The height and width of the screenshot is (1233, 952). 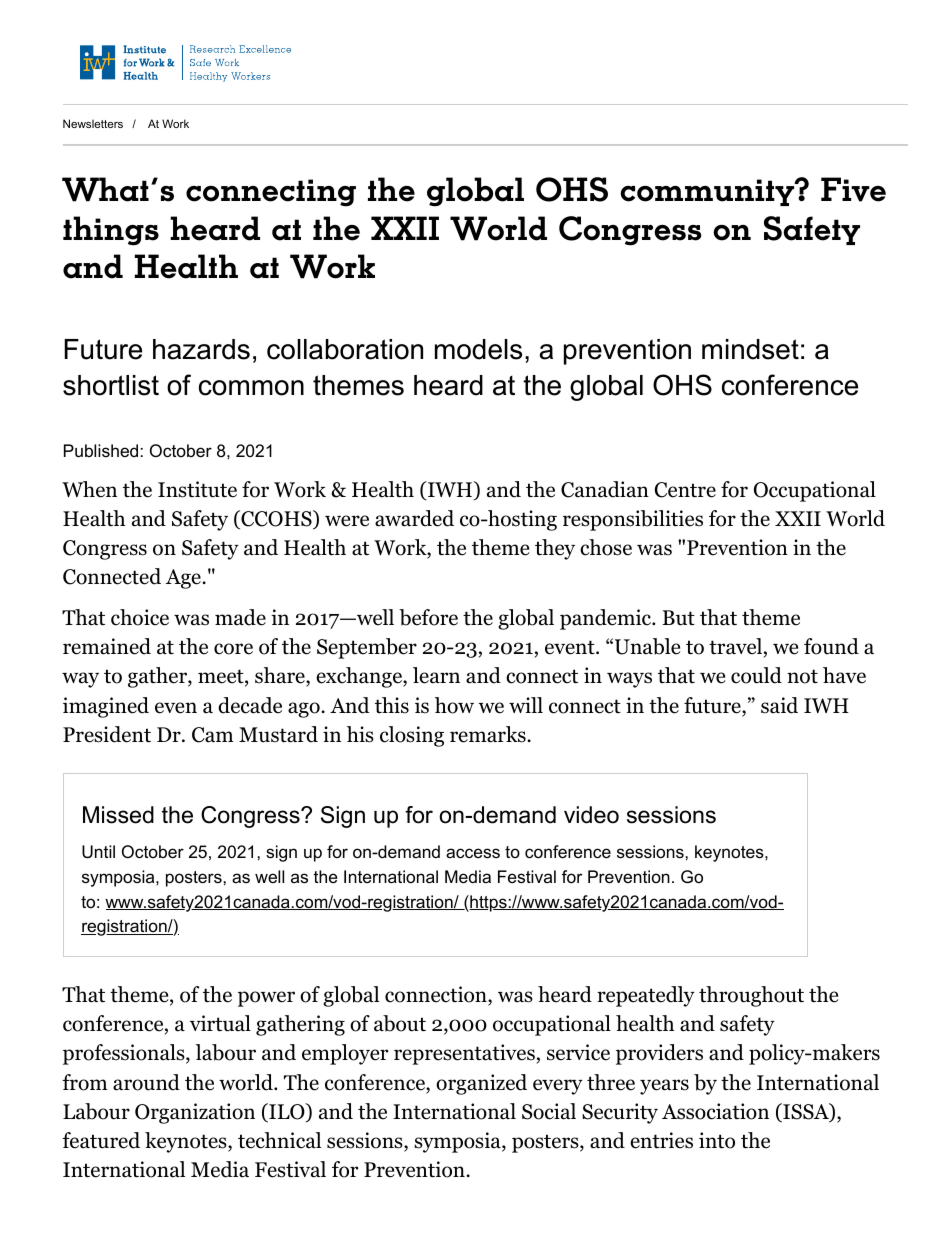 I want to click on Until, so click(x=98, y=852).
